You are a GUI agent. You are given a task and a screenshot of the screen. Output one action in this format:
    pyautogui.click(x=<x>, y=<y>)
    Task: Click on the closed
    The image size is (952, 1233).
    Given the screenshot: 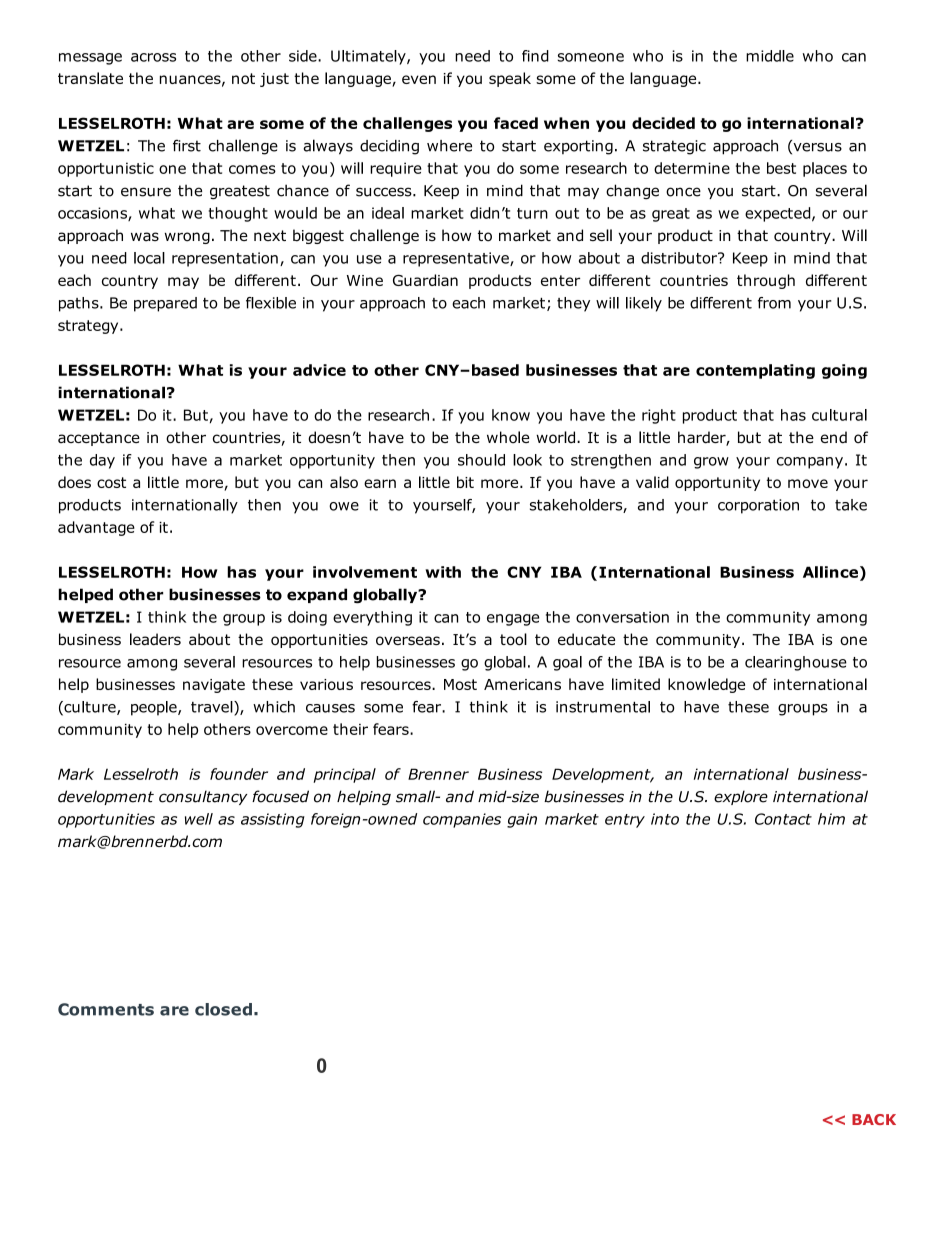 What is the action you would take?
    pyautogui.click(x=223, y=1009)
